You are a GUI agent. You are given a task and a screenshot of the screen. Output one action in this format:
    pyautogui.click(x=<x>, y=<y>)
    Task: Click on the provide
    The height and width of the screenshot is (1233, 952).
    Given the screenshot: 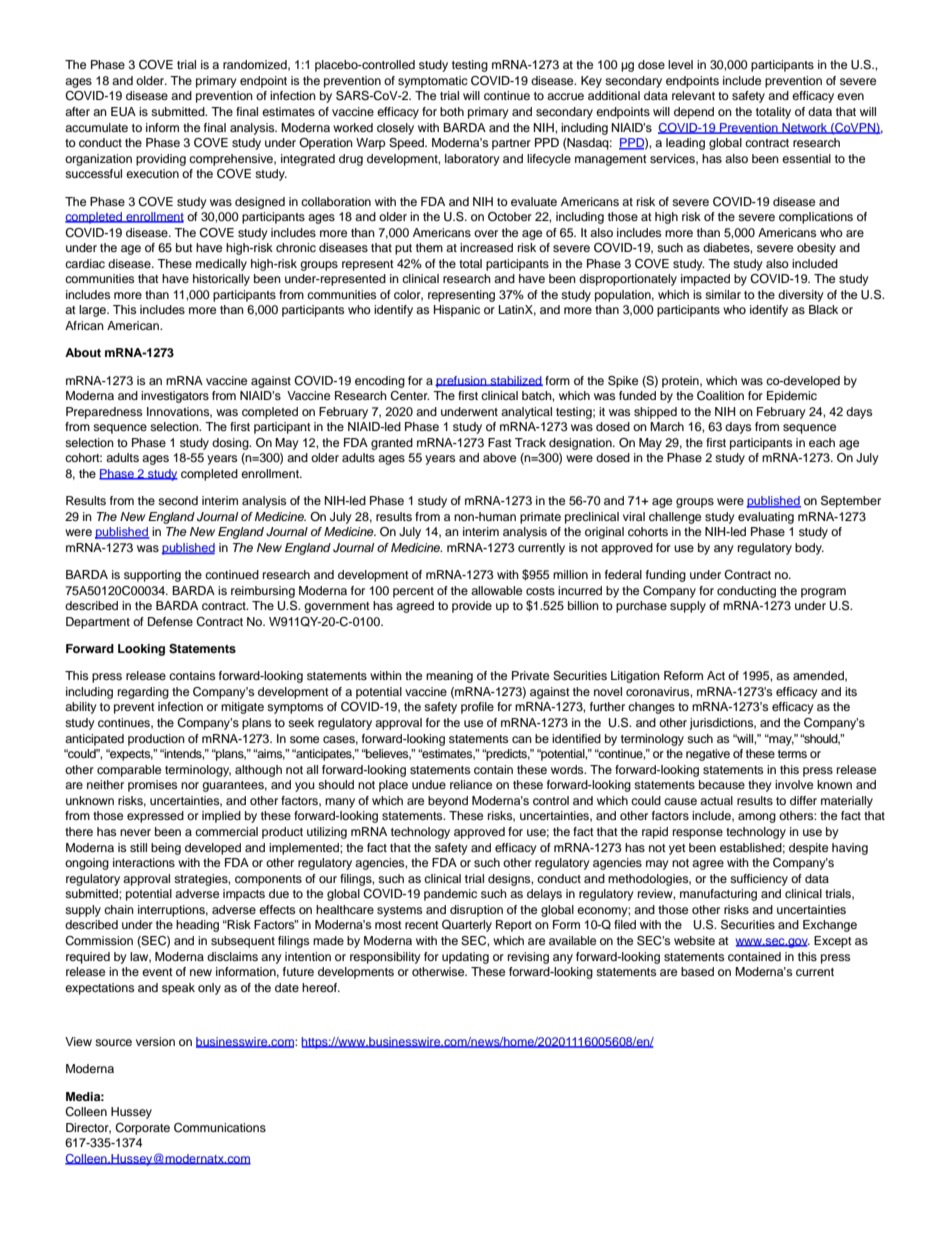 What is the action you would take?
    pyautogui.click(x=472, y=607)
